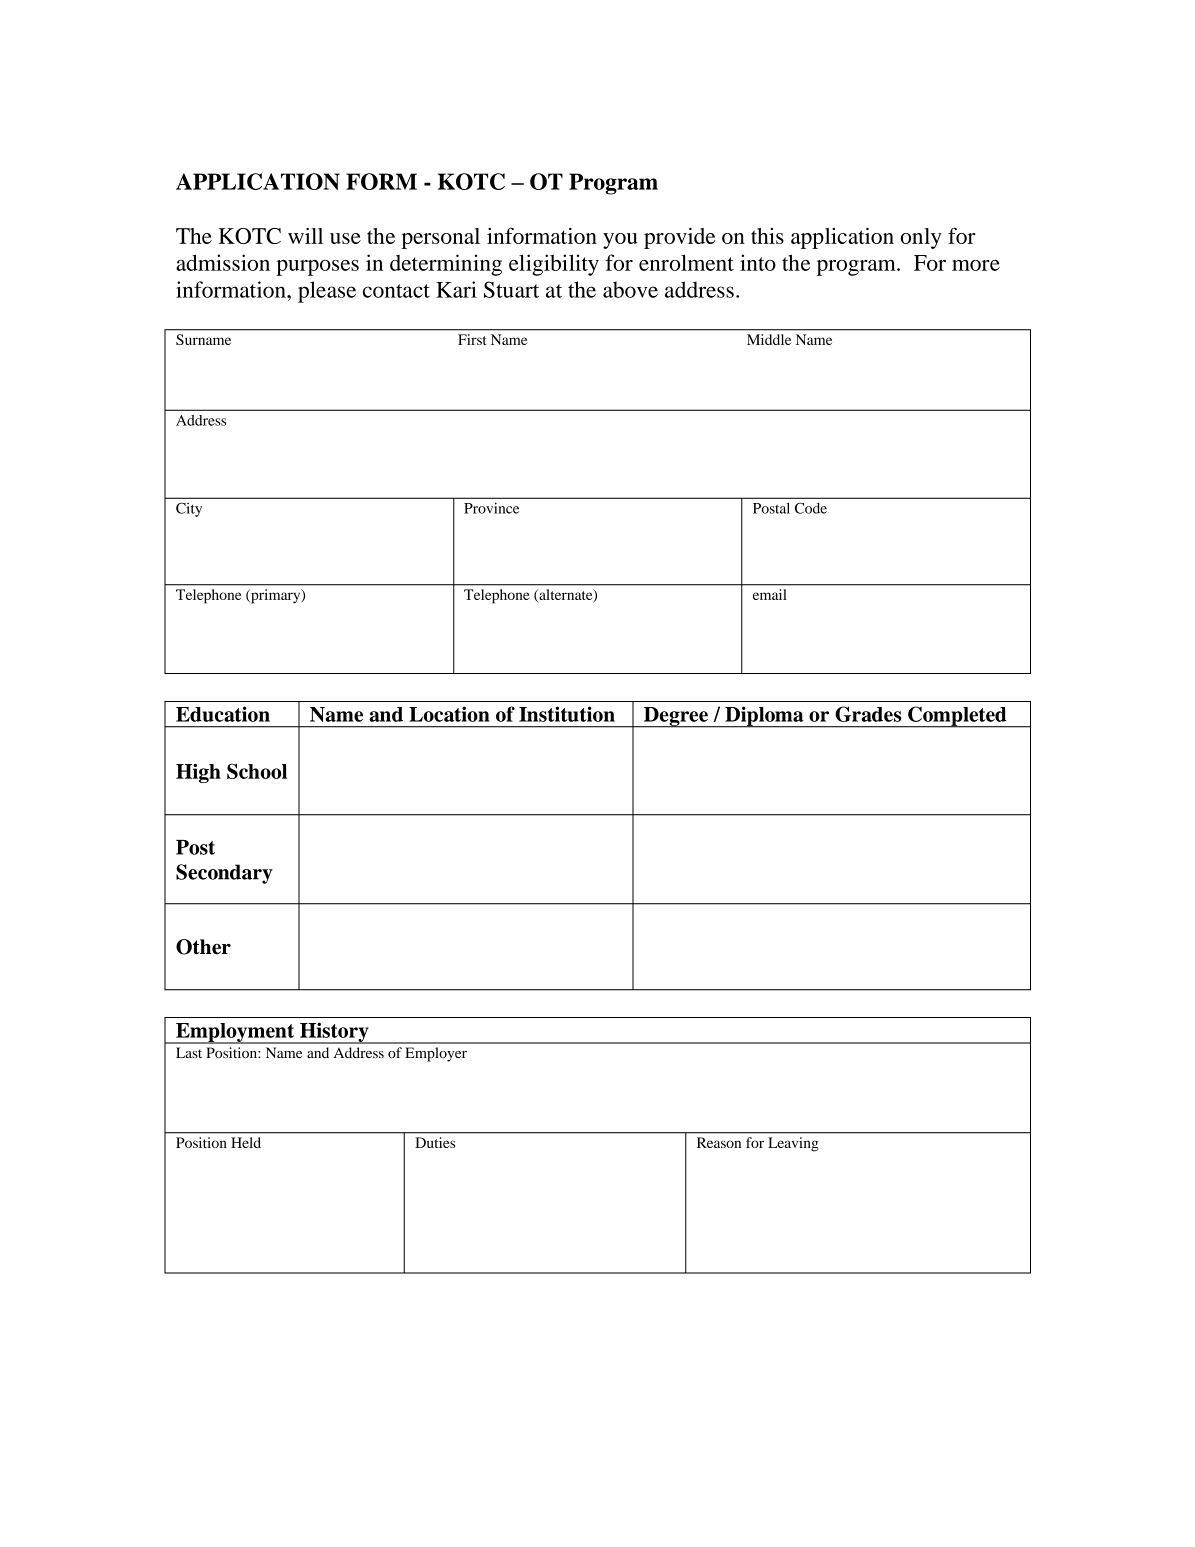 The image size is (1195, 1547). What do you see at coordinates (957, 717) in the page?
I see `Completed` at bounding box center [957, 717].
